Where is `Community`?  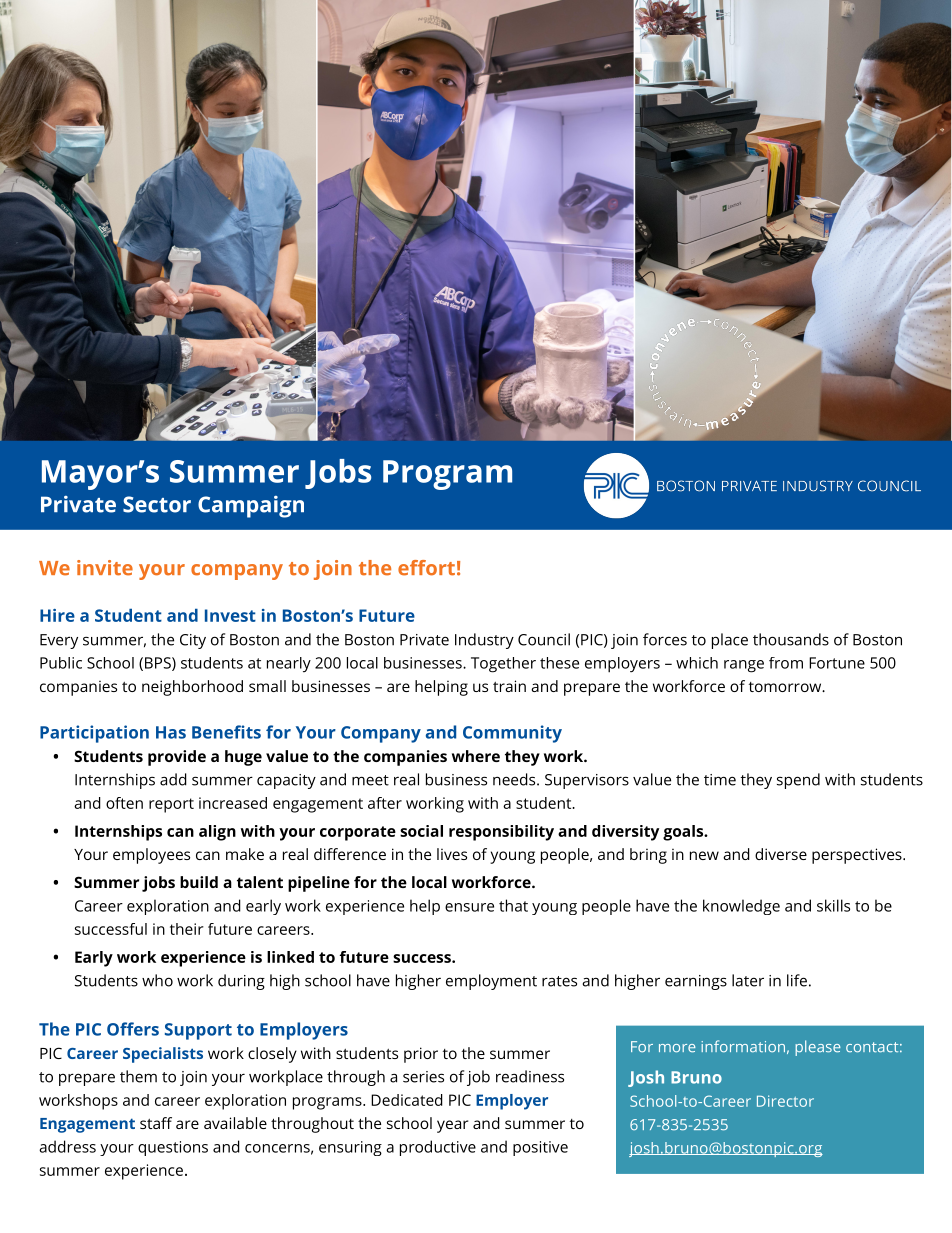
Community is located at coordinates (512, 734).
